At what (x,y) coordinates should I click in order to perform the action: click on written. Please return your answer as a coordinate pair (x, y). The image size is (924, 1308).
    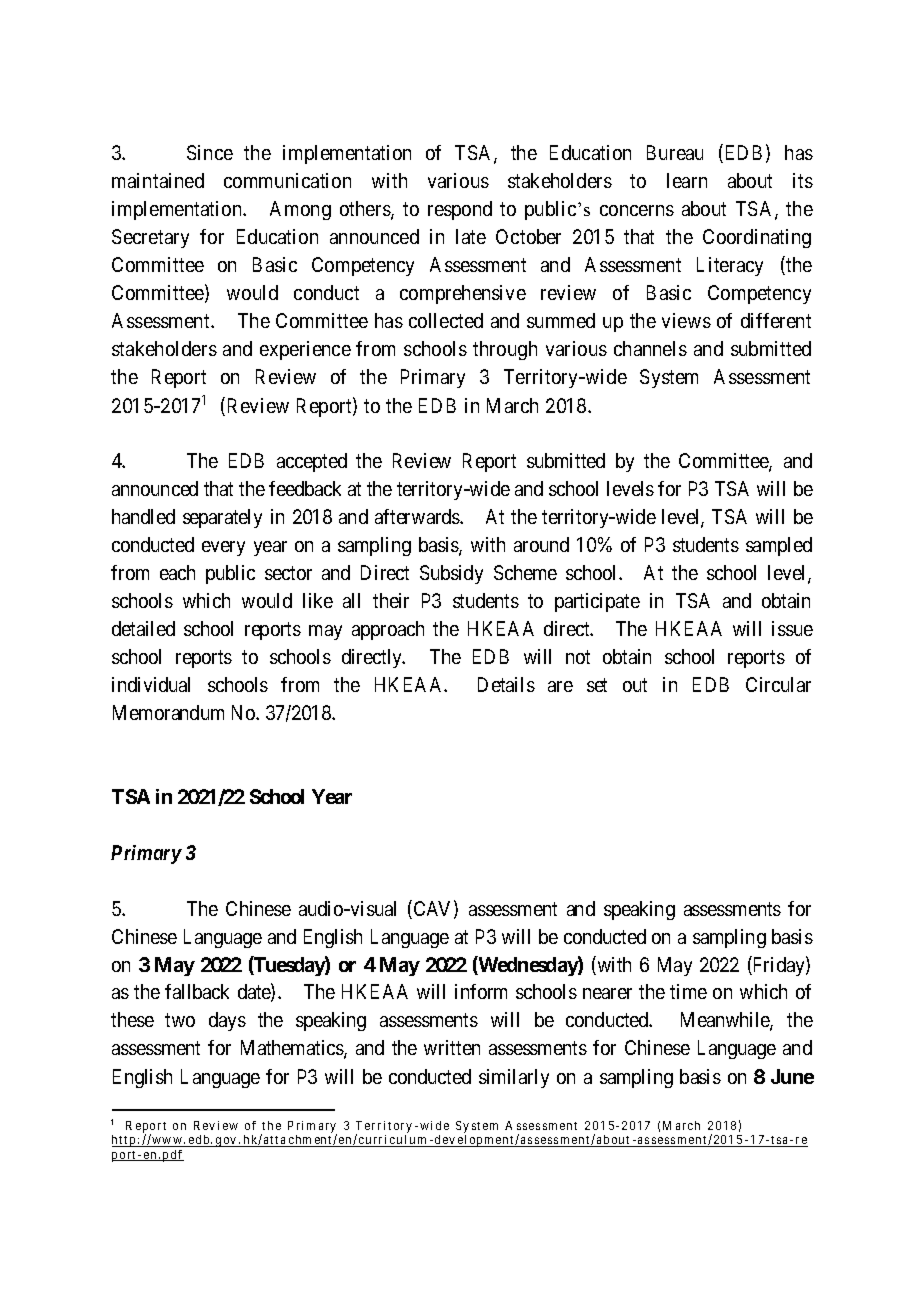
    Looking at the image, I should click on (452, 1047).
